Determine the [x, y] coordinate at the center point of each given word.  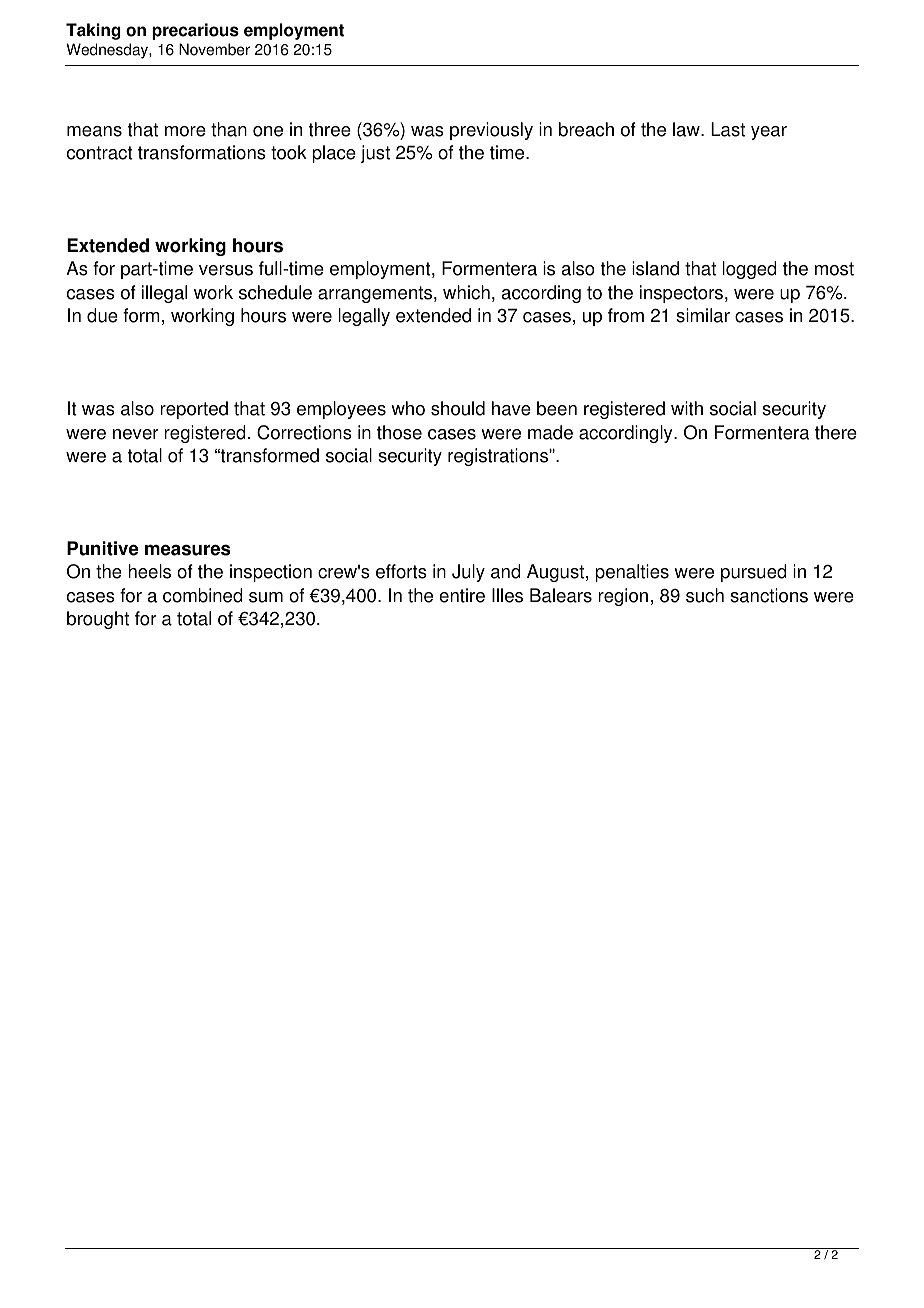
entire [462, 595]
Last [728, 129]
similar [703, 315]
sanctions [769, 595]
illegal [164, 294]
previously [491, 131]
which [466, 292]
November [214, 49]
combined [203, 595]
